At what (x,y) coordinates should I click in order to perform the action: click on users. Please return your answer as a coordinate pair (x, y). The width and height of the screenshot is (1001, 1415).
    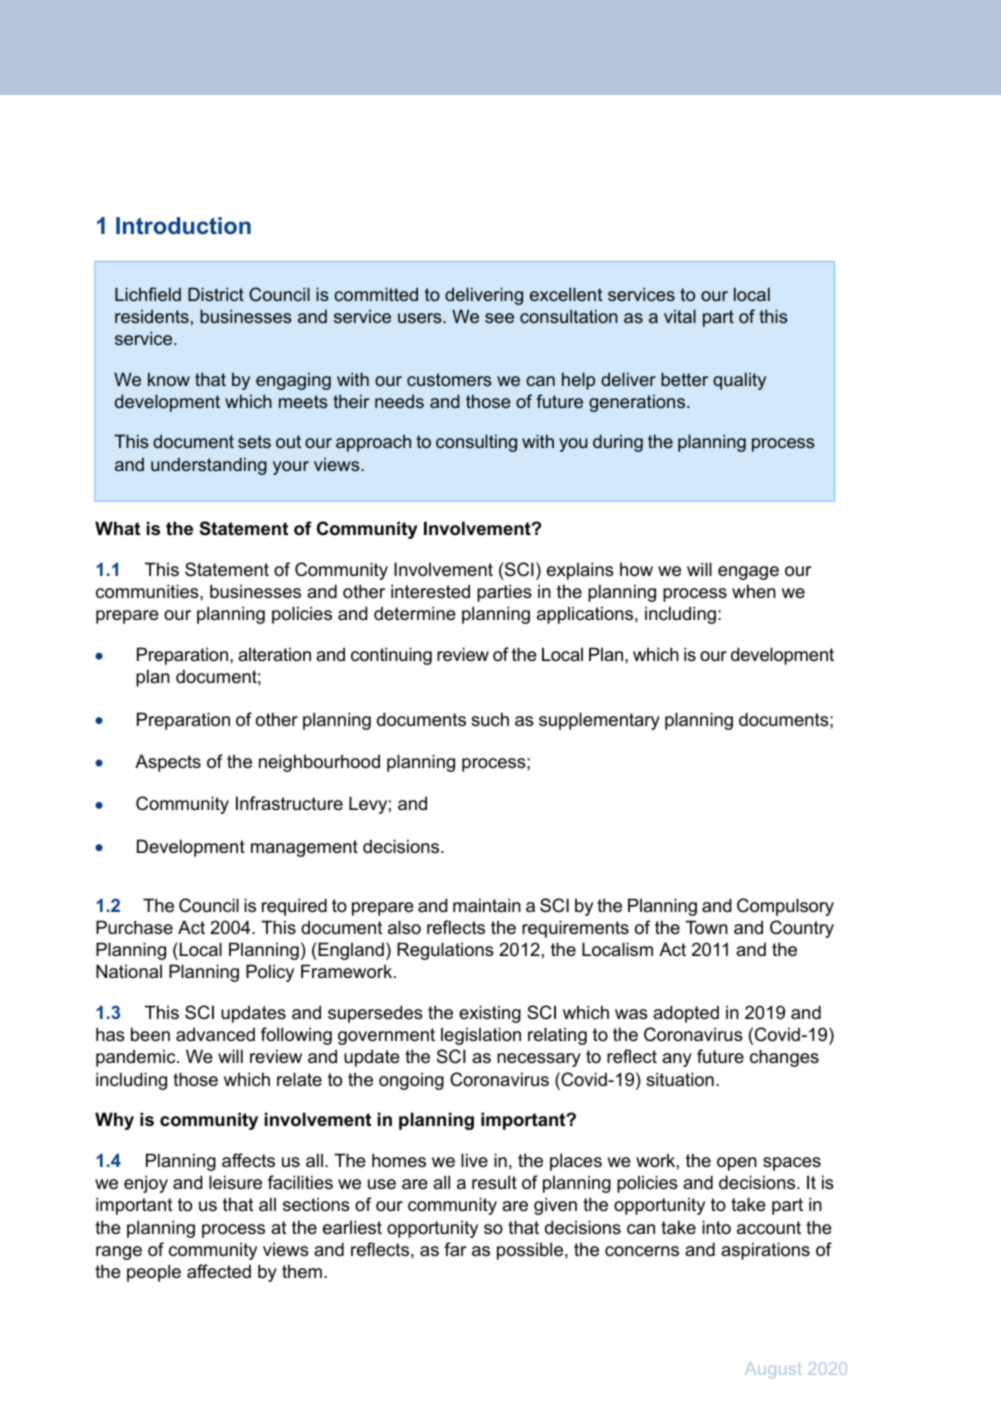
    Looking at the image, I should click on (421, 318).
